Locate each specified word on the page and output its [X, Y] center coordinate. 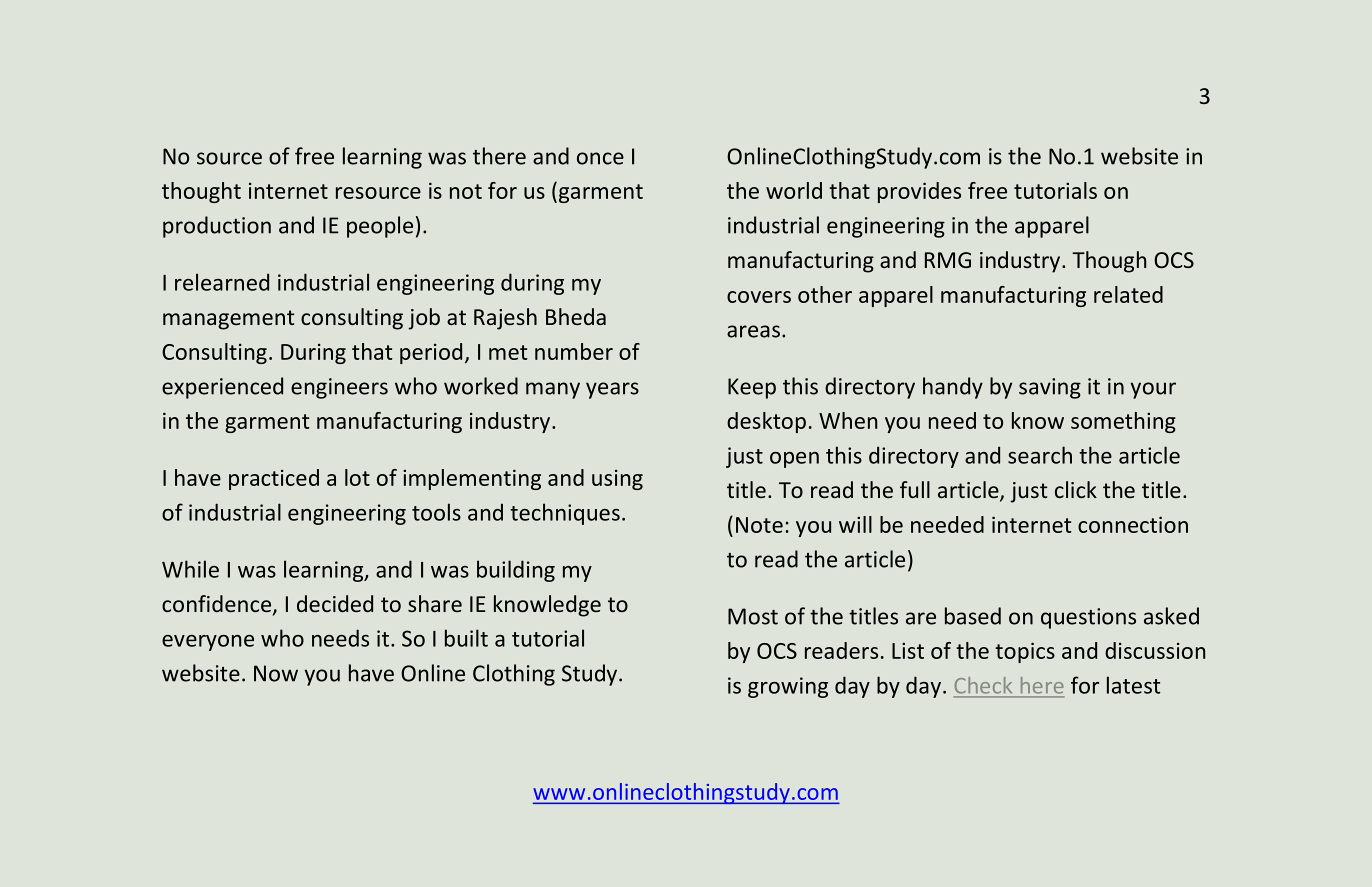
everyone [208, 643]
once [600, 158]
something [1123, 422]
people [380, 227]
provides [919, 192]
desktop [766, 422]
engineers [339, 388]
